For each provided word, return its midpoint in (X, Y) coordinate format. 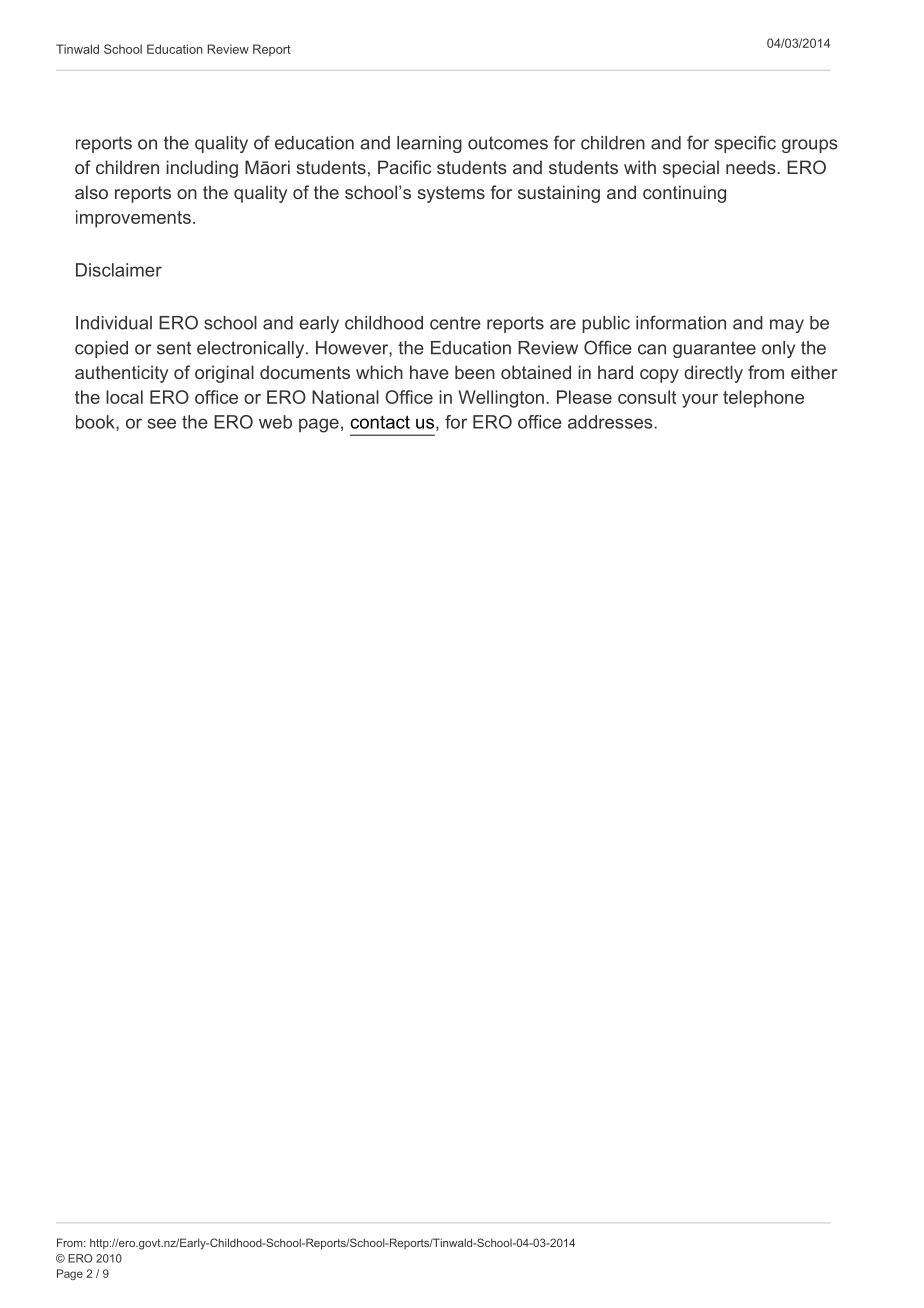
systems (451, 194)
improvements (133, 219)
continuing (684, 194)
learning (429, 144)
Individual (114, 323)
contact (380, 422)
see (162, 423)
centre (455, 323)
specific (745, 144)
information (681, 322)
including (202, 169)
